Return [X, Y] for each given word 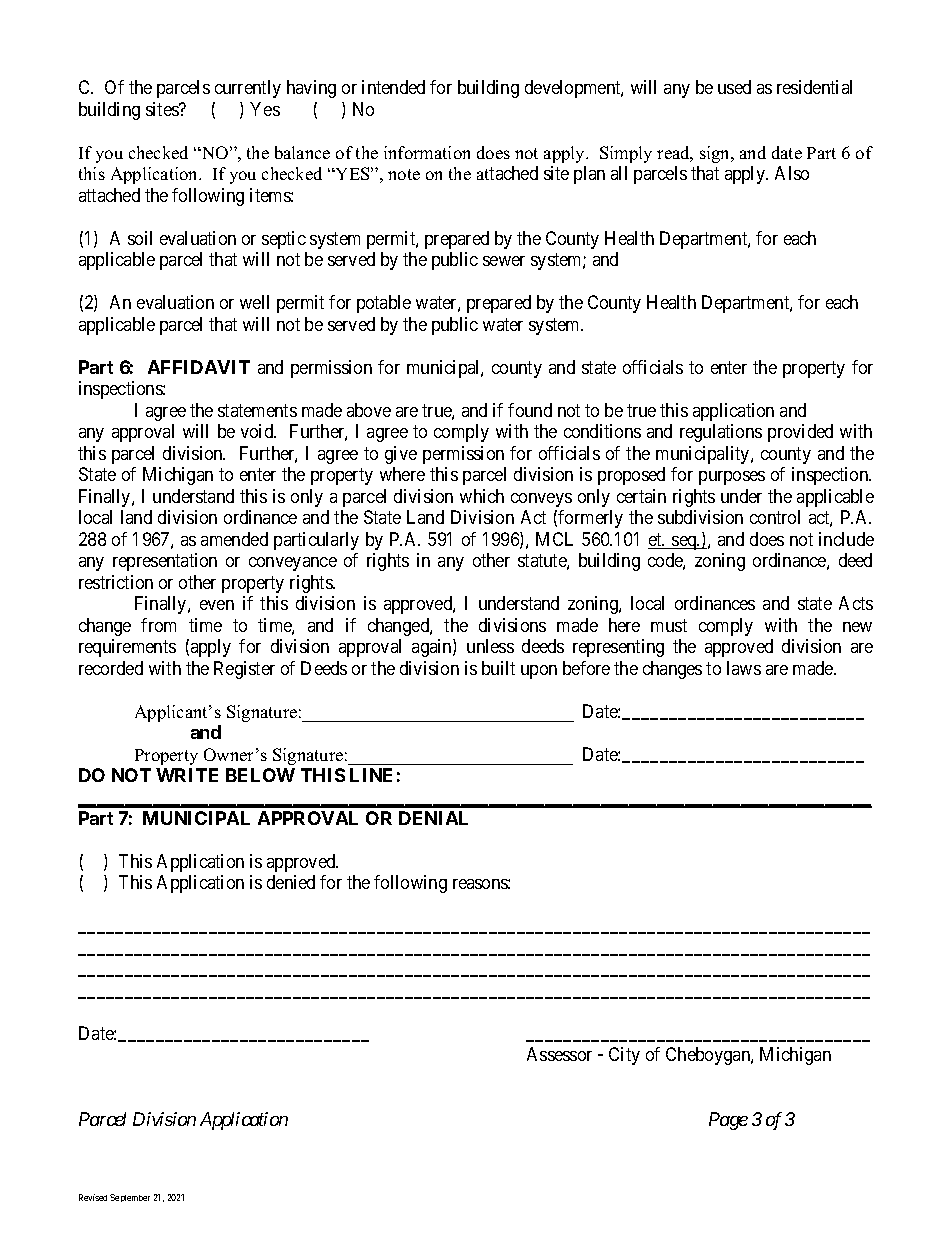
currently [248, 89]
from [158, 625]
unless [490, 646]
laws [744, 668]
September [130, 1198]
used [734, 87]
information [427, 152]
